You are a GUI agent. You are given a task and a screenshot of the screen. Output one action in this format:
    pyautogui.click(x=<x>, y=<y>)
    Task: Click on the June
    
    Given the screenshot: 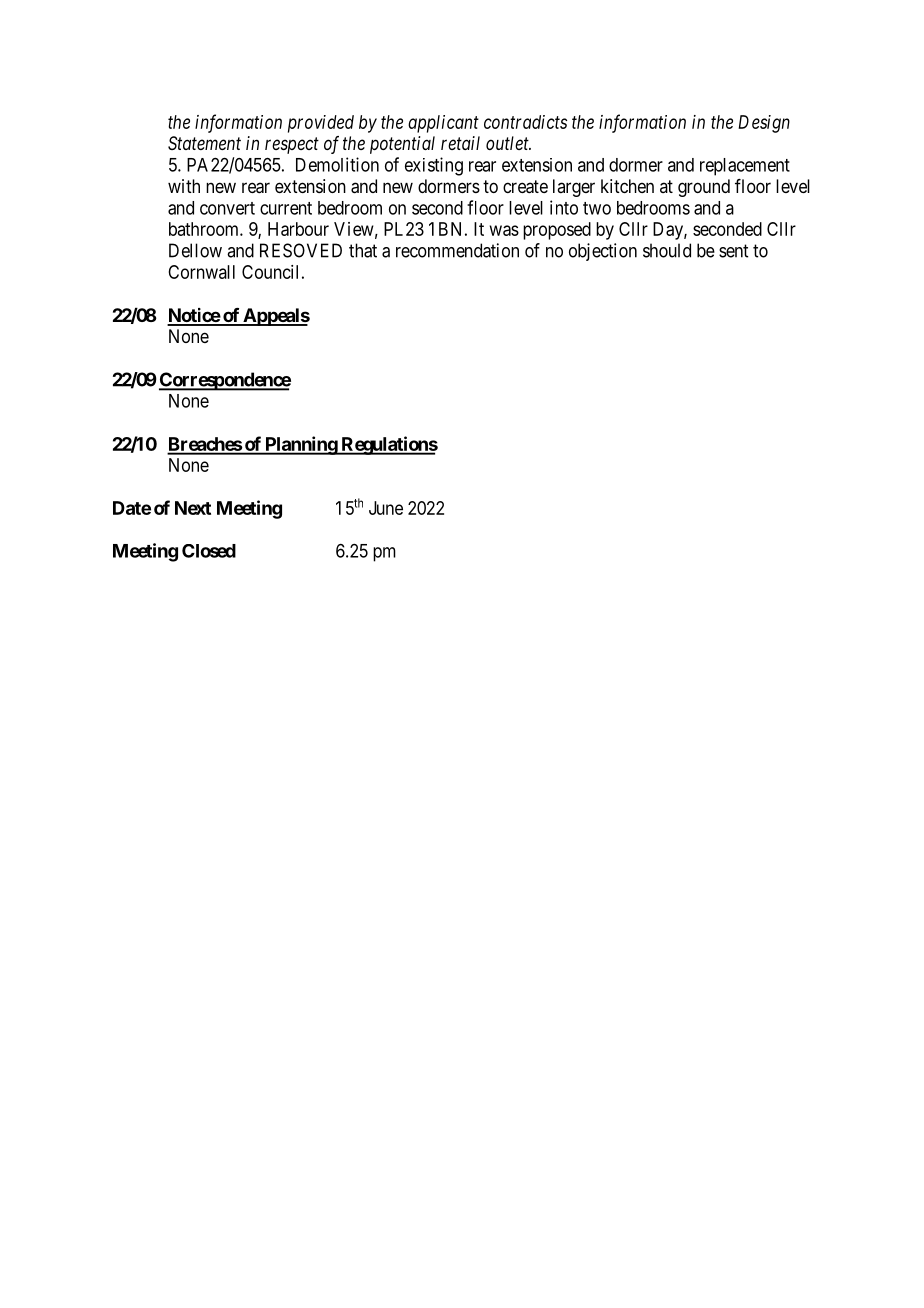 What is the action you would take?
    pyautogui.click(x=386, y=508)
